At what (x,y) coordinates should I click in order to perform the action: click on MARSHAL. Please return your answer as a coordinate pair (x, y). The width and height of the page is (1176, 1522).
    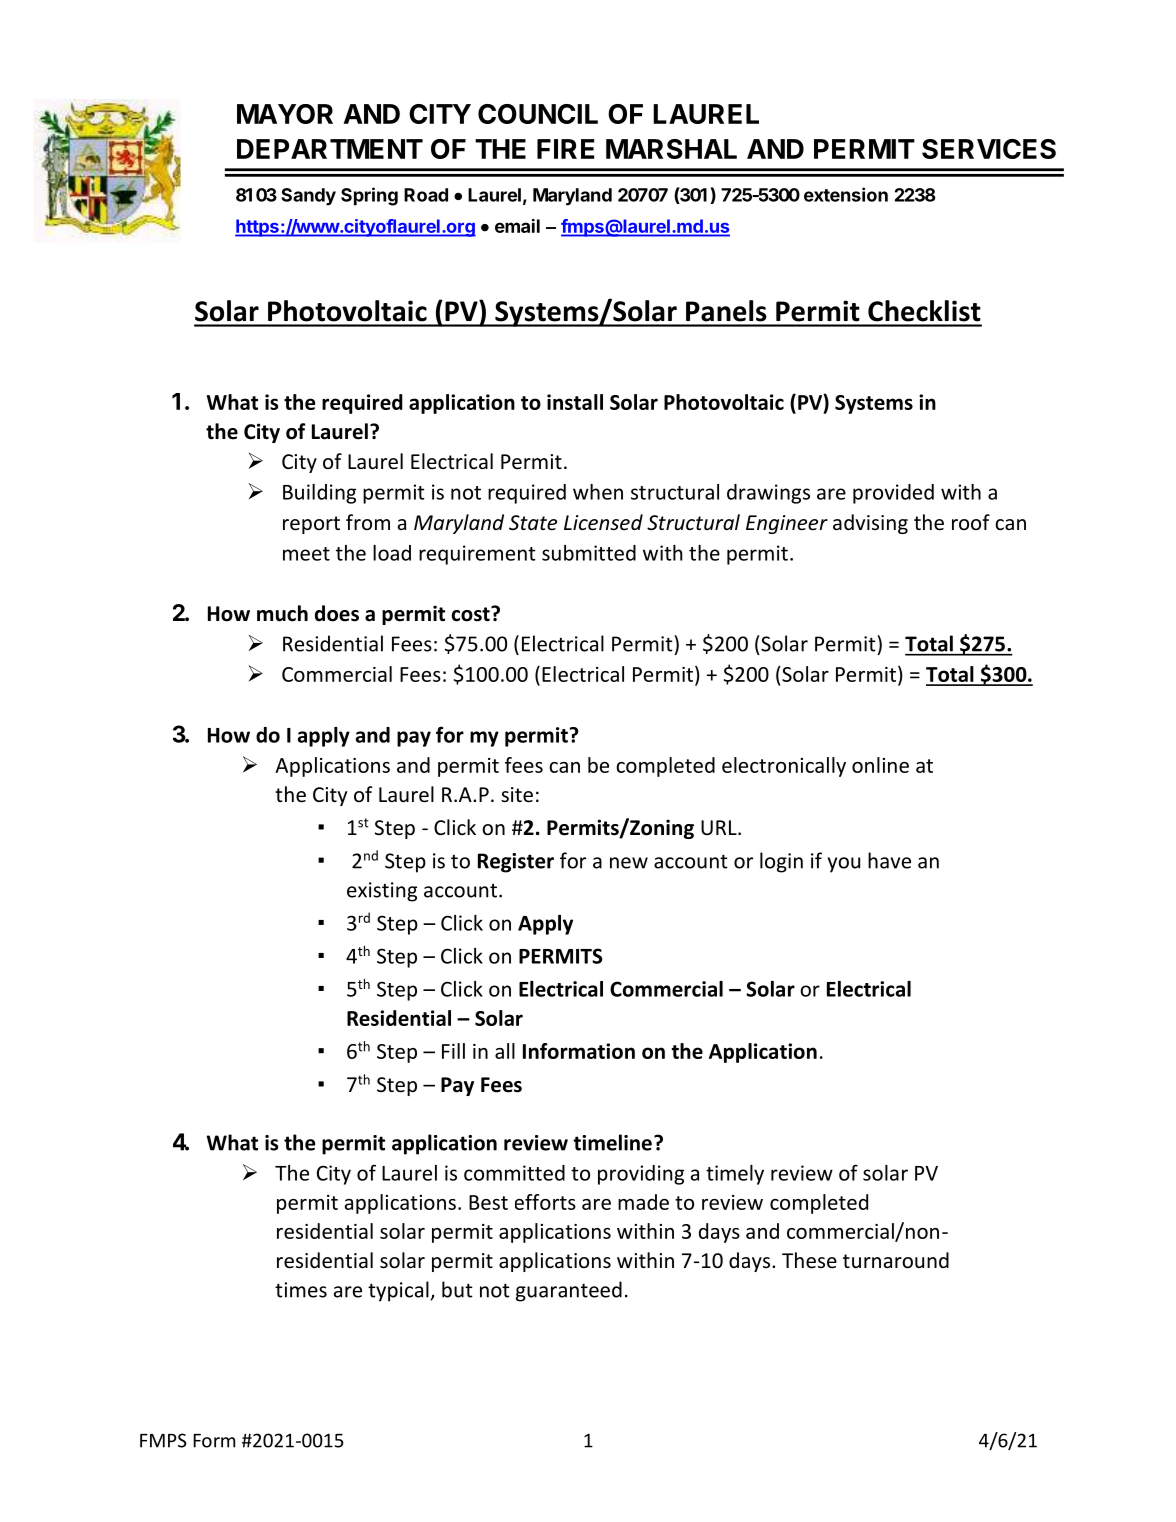
    Looking at the image, I should click on (671, 149).
